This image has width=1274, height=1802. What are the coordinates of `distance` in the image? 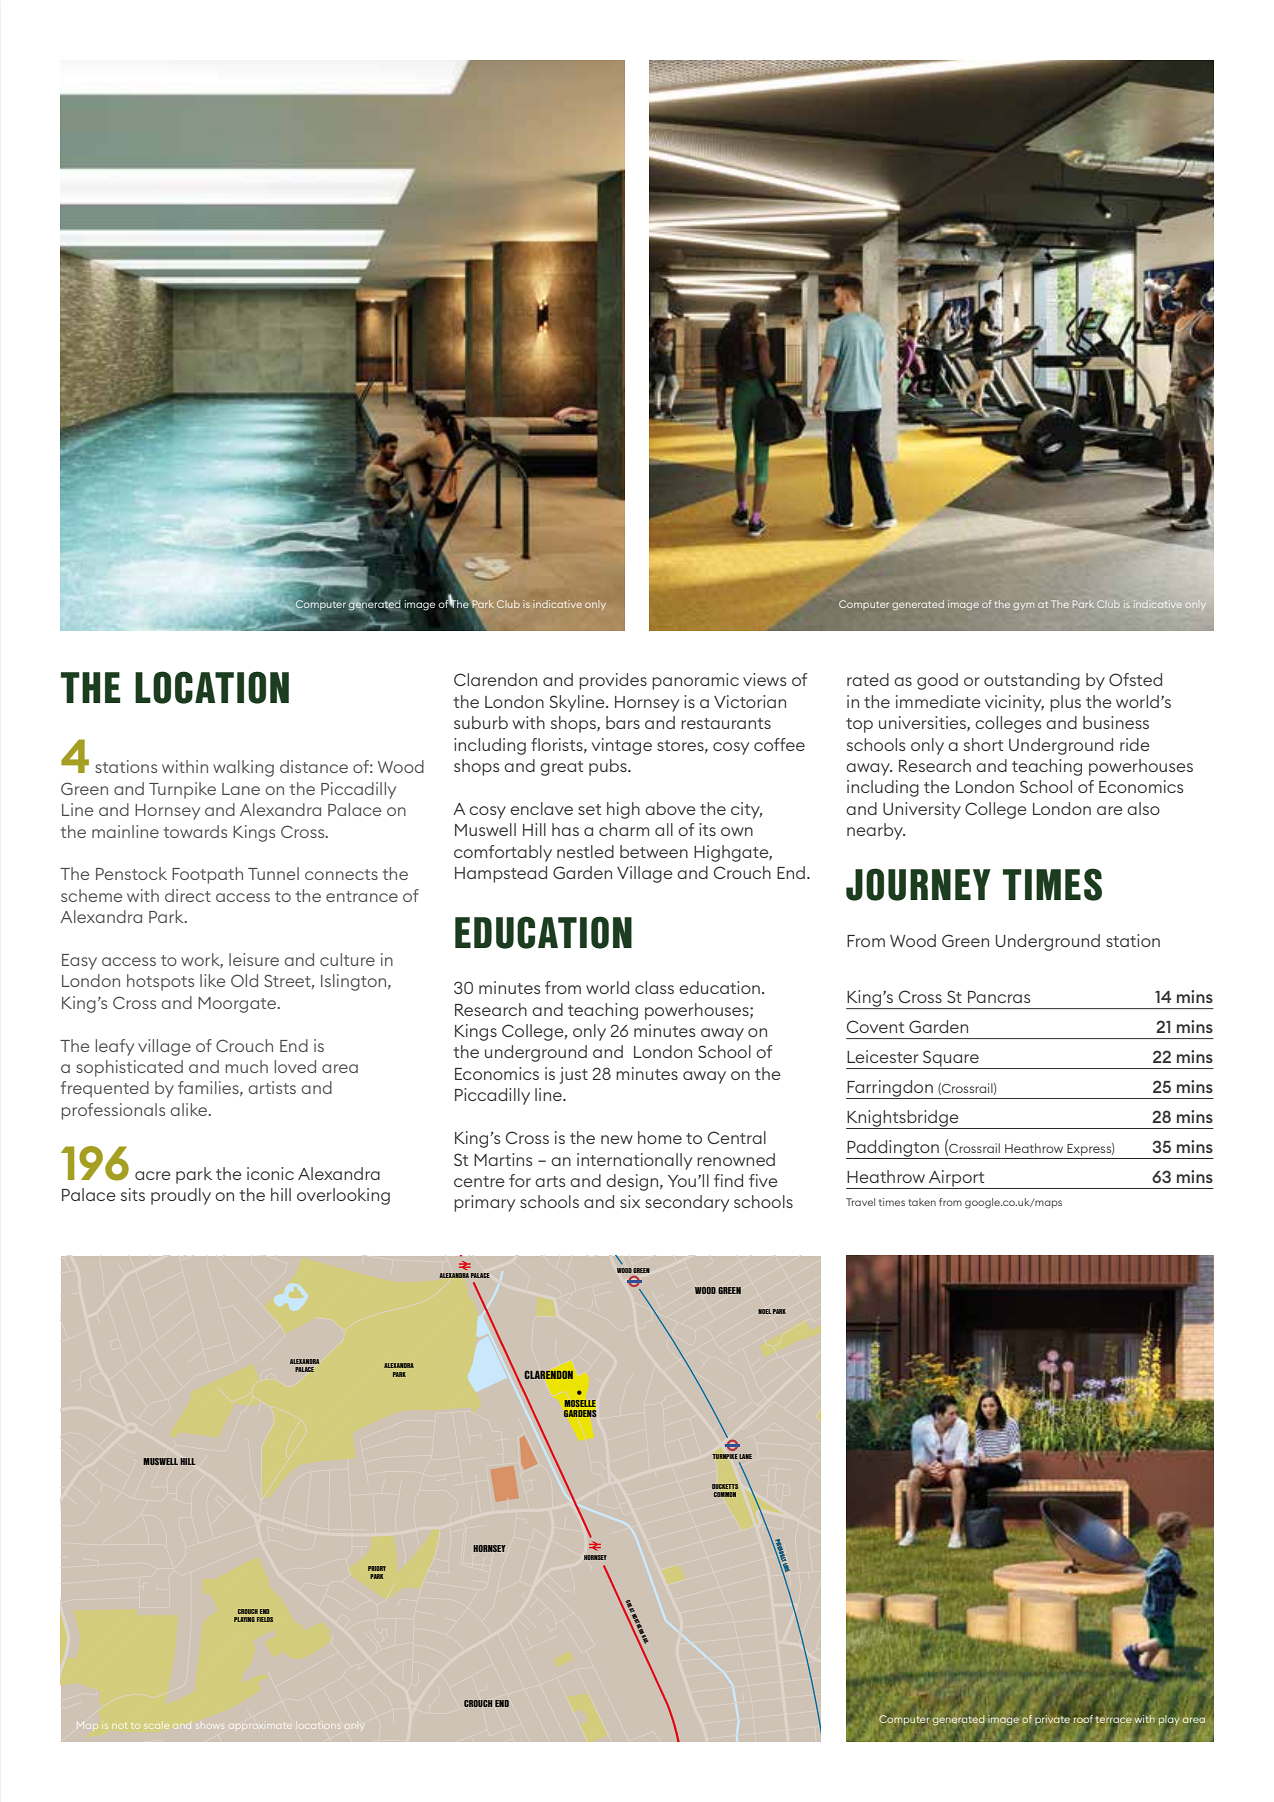 It's located at (314, 766).
